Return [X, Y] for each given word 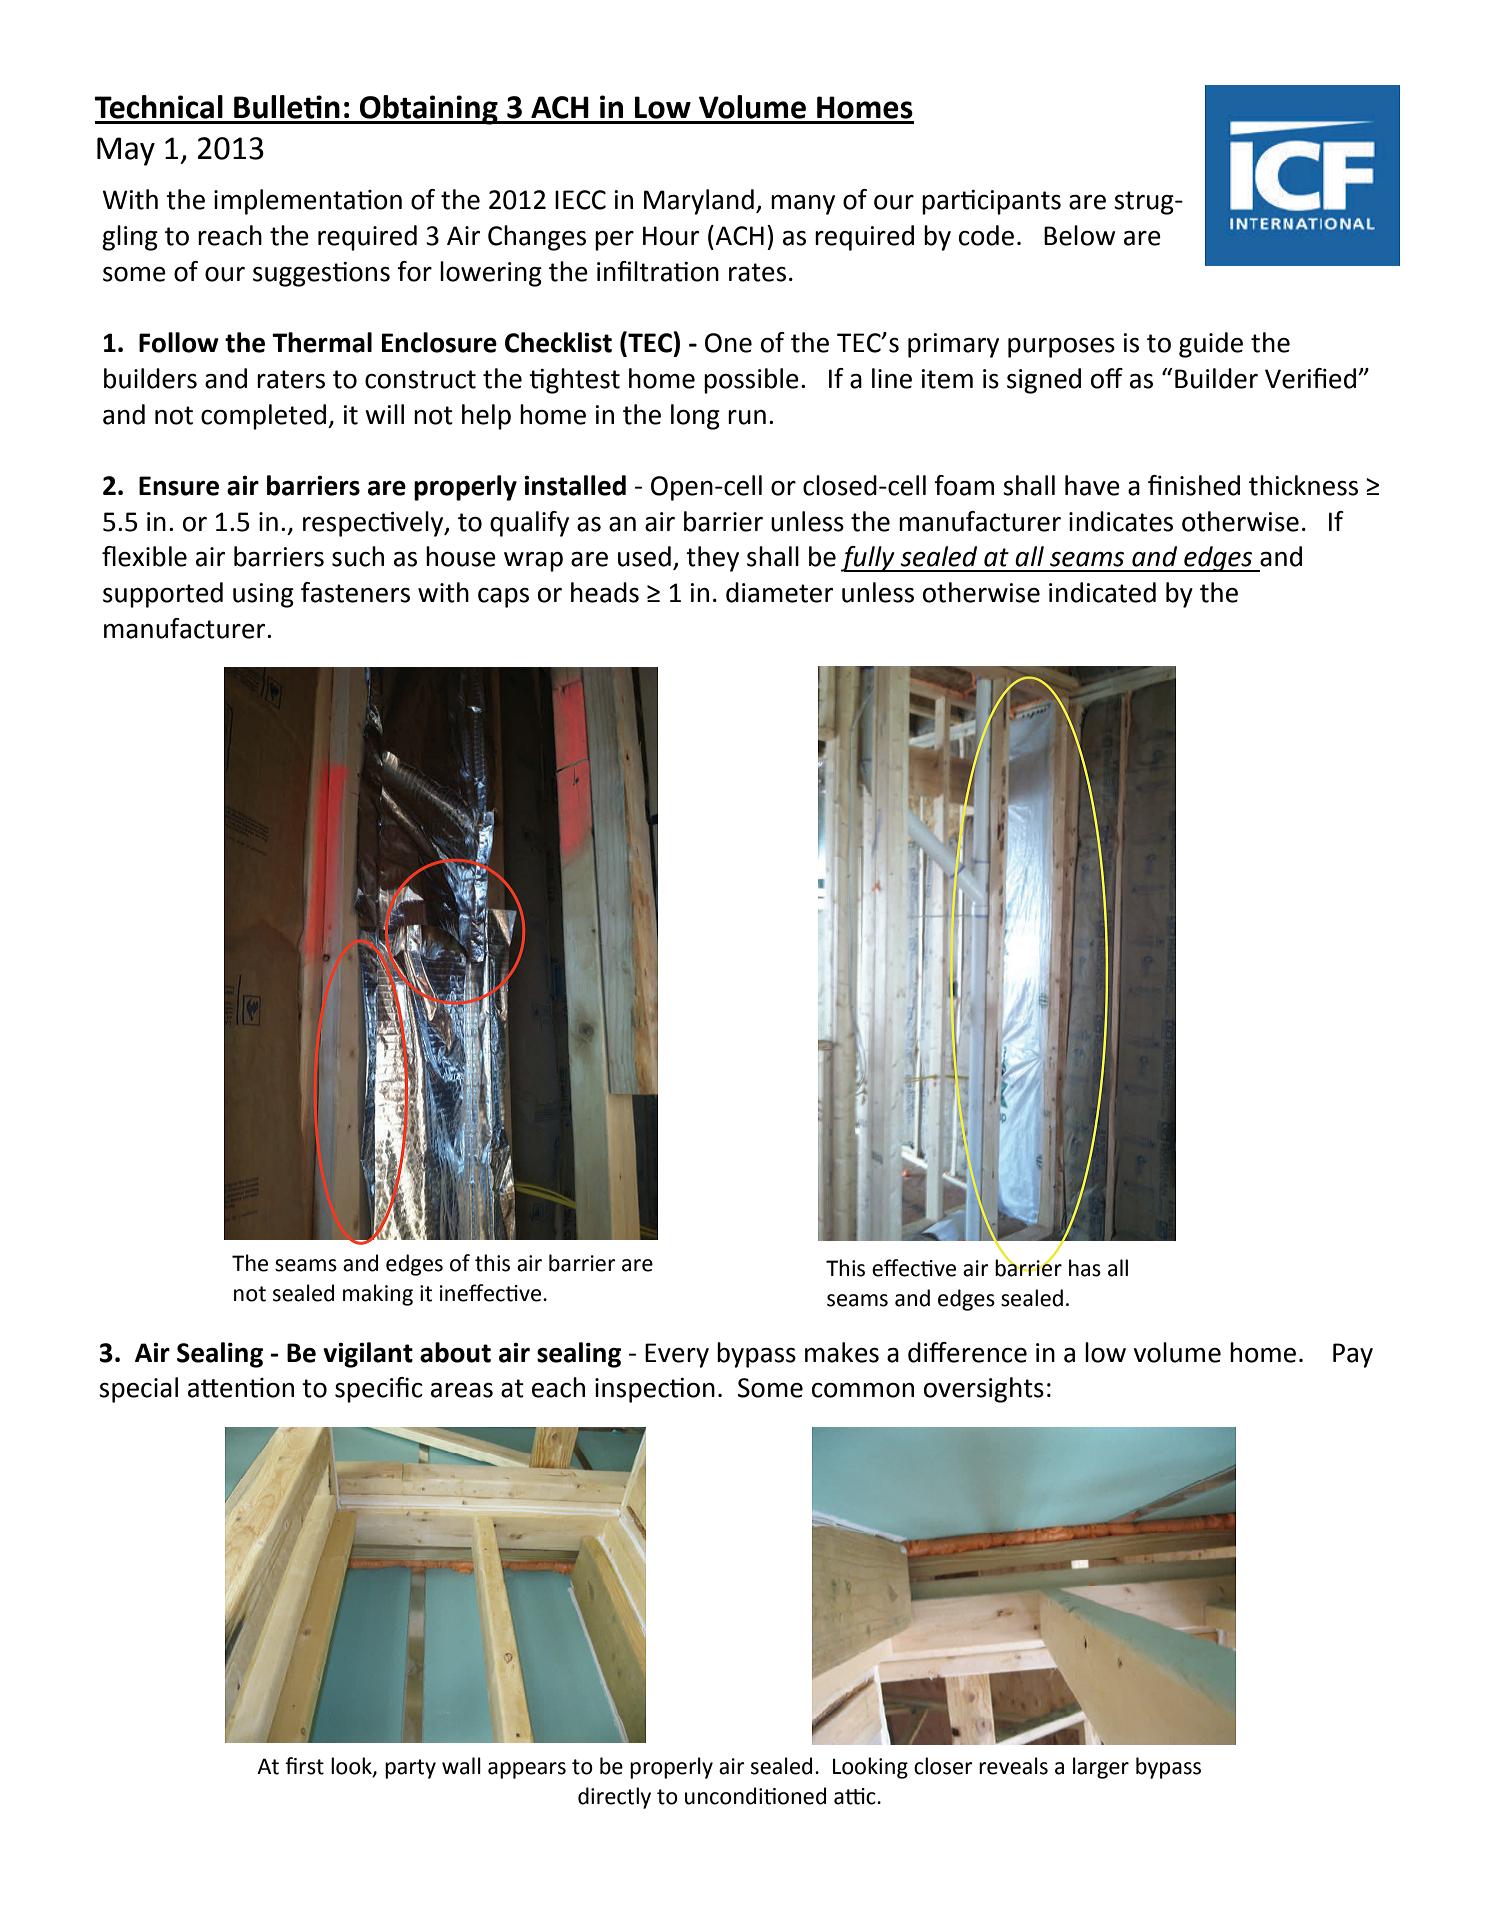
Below [1079, 235]
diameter [779, 592]
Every [677, 1355]
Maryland [699, 202]
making [378, 1295]
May [126, 151]
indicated [1102, 592]
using [263, 595]
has [1085, 1268]
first [304, 1766]
